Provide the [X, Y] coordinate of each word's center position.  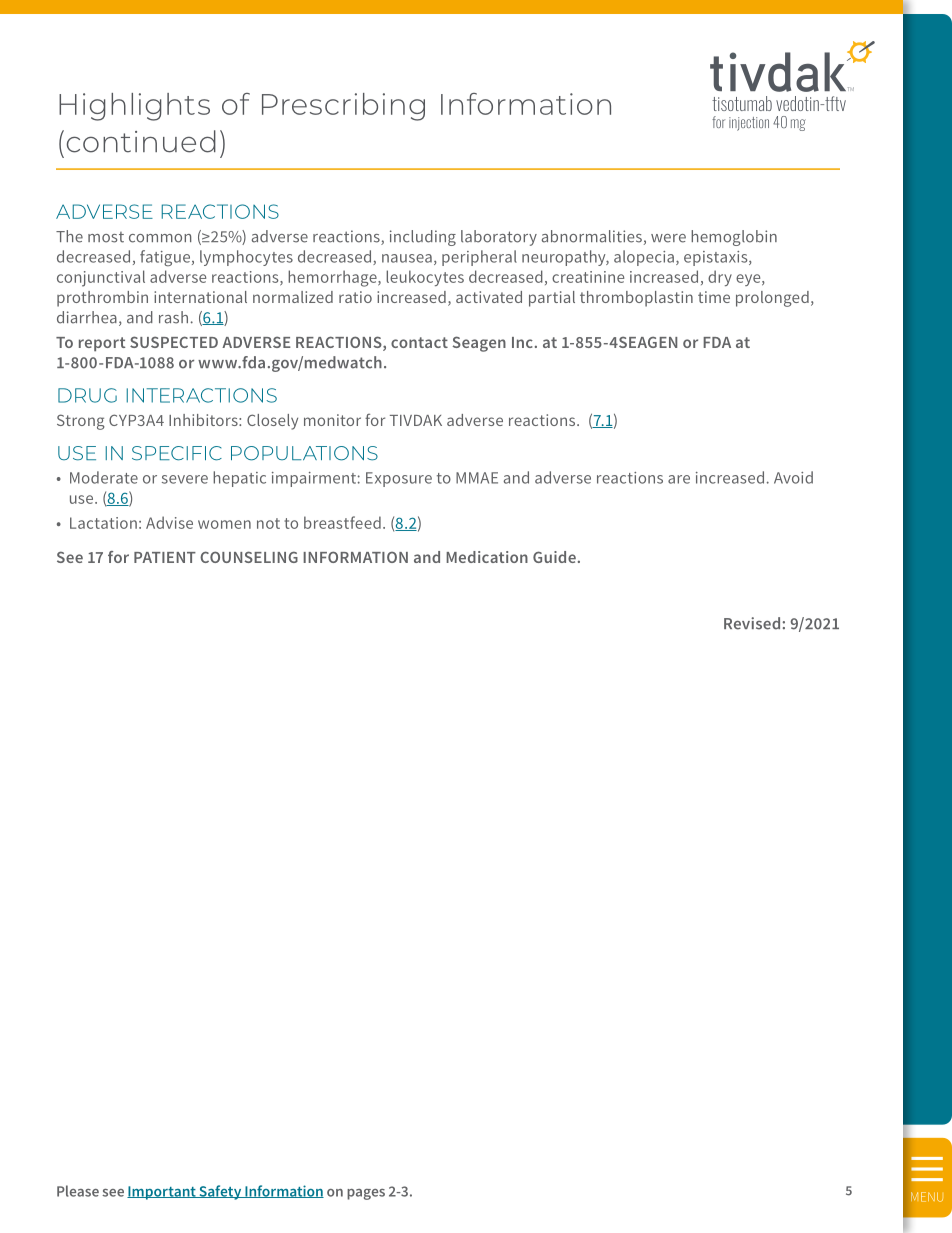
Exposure [399, 479]
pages [366, 1194]
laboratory [499, 238]
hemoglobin [734, 238]
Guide [554, 557]
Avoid [793, 477]
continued [141, 141]
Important [162, 1193]
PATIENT [165, 557]
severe [185, 479]
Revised [752, 623]
